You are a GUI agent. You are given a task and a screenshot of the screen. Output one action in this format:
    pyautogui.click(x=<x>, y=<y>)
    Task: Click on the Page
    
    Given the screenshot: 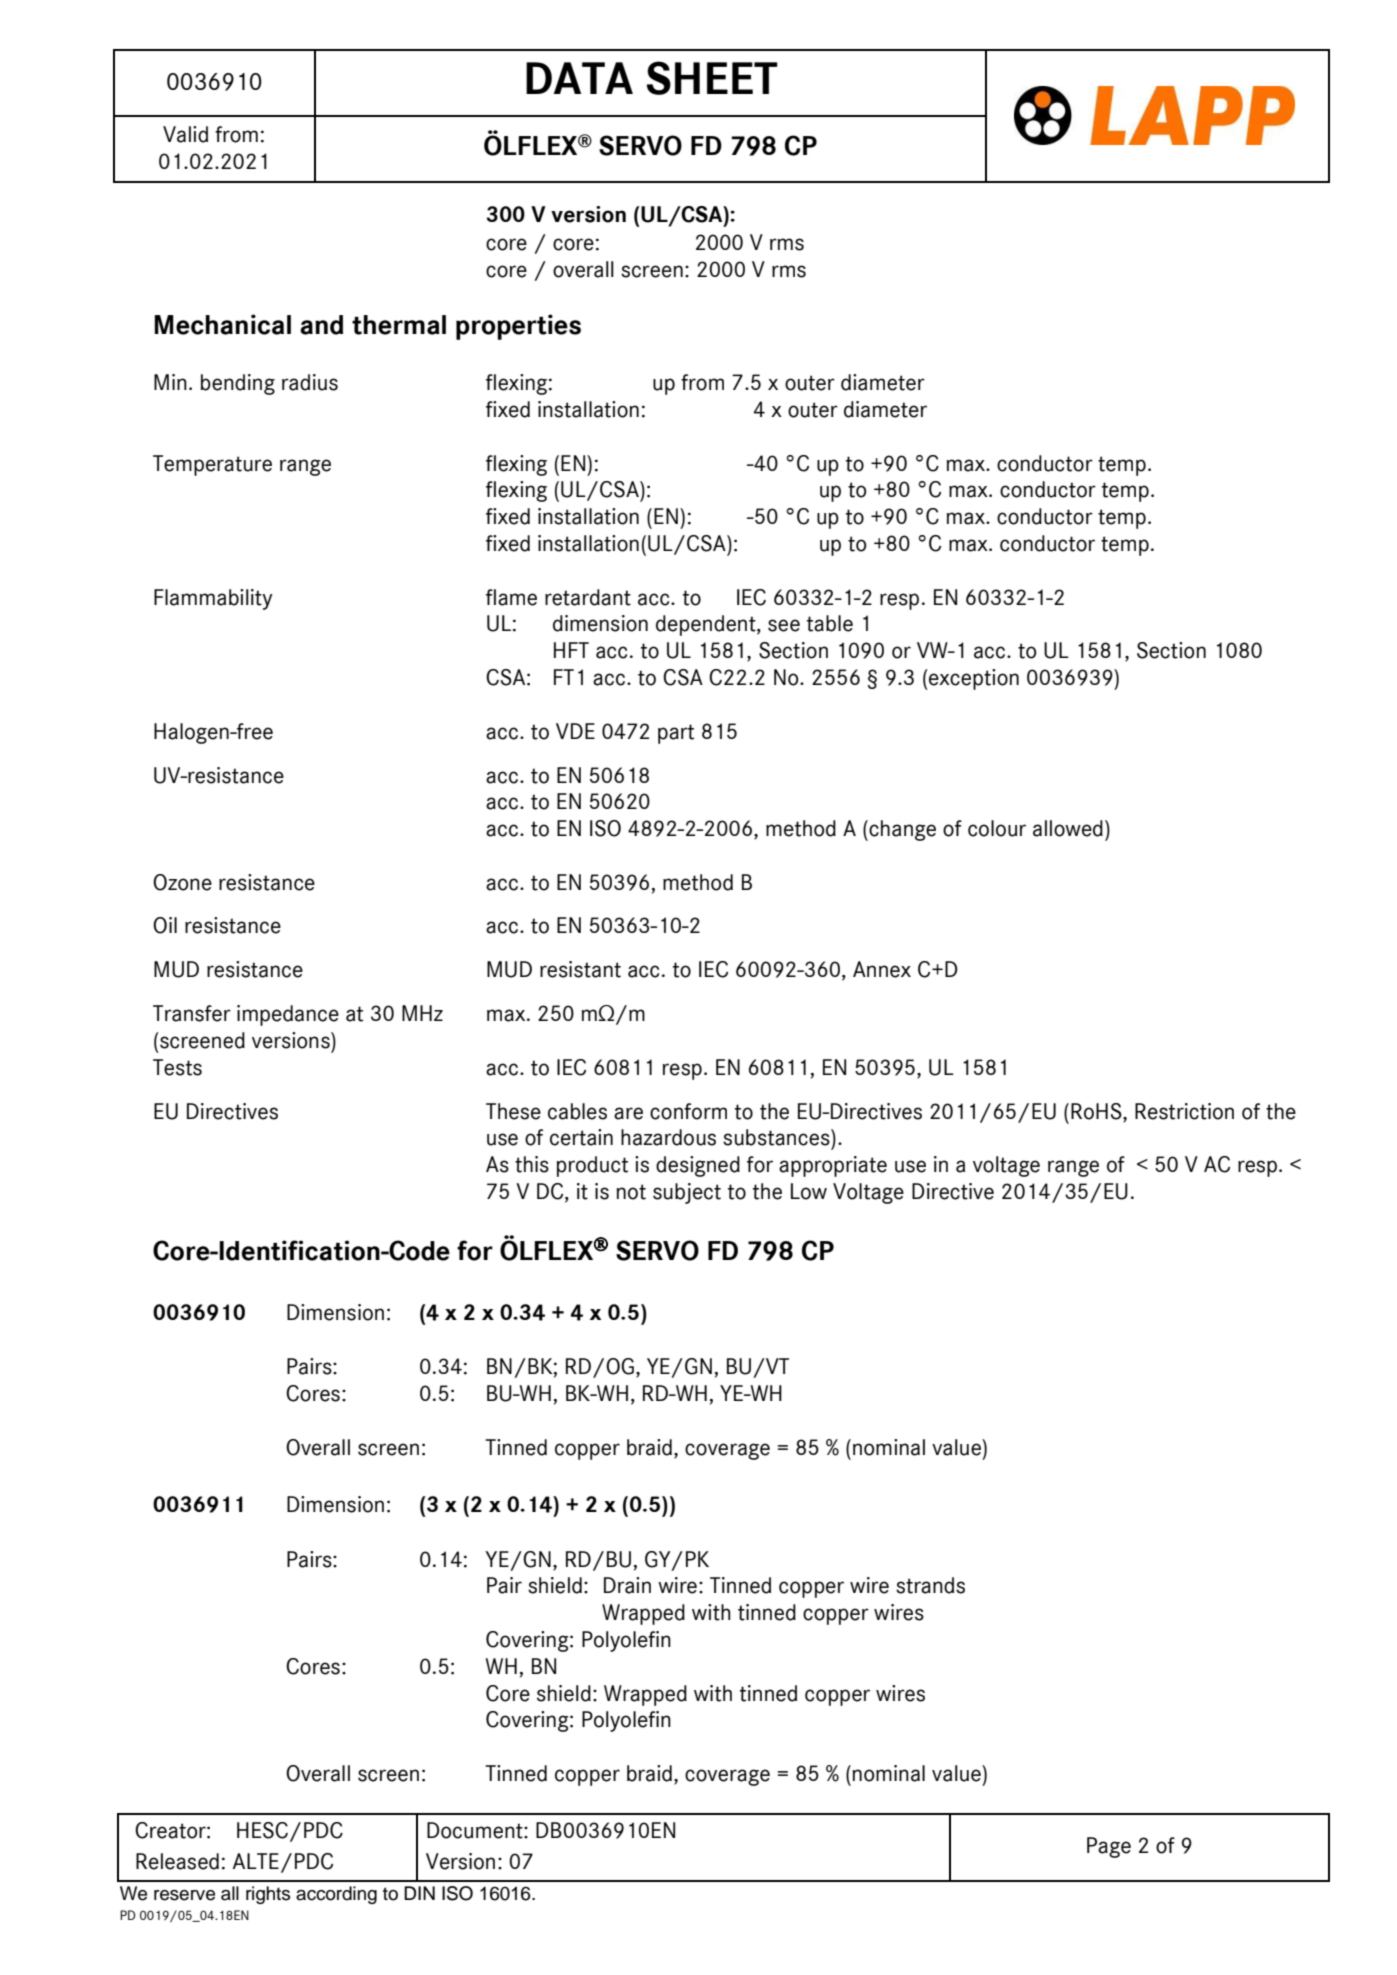 What is the action you would take?
    pyautogui.click(x=1109, y=1847)
